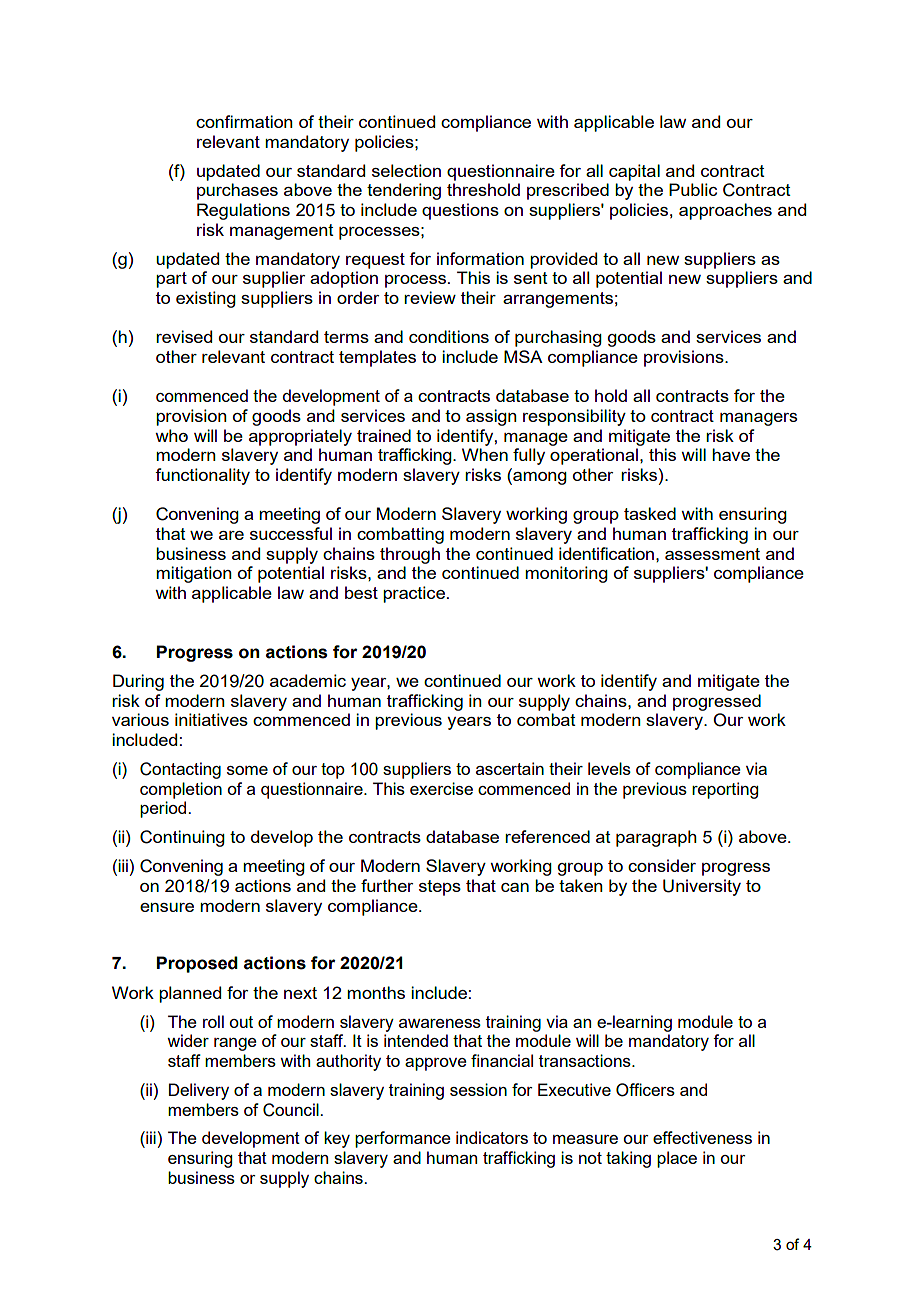 The width and height of the document is (924, 1309). What do you see at coordinates (650, 513) in the document?
I see `tasked` at bounding box center [650, 513].
